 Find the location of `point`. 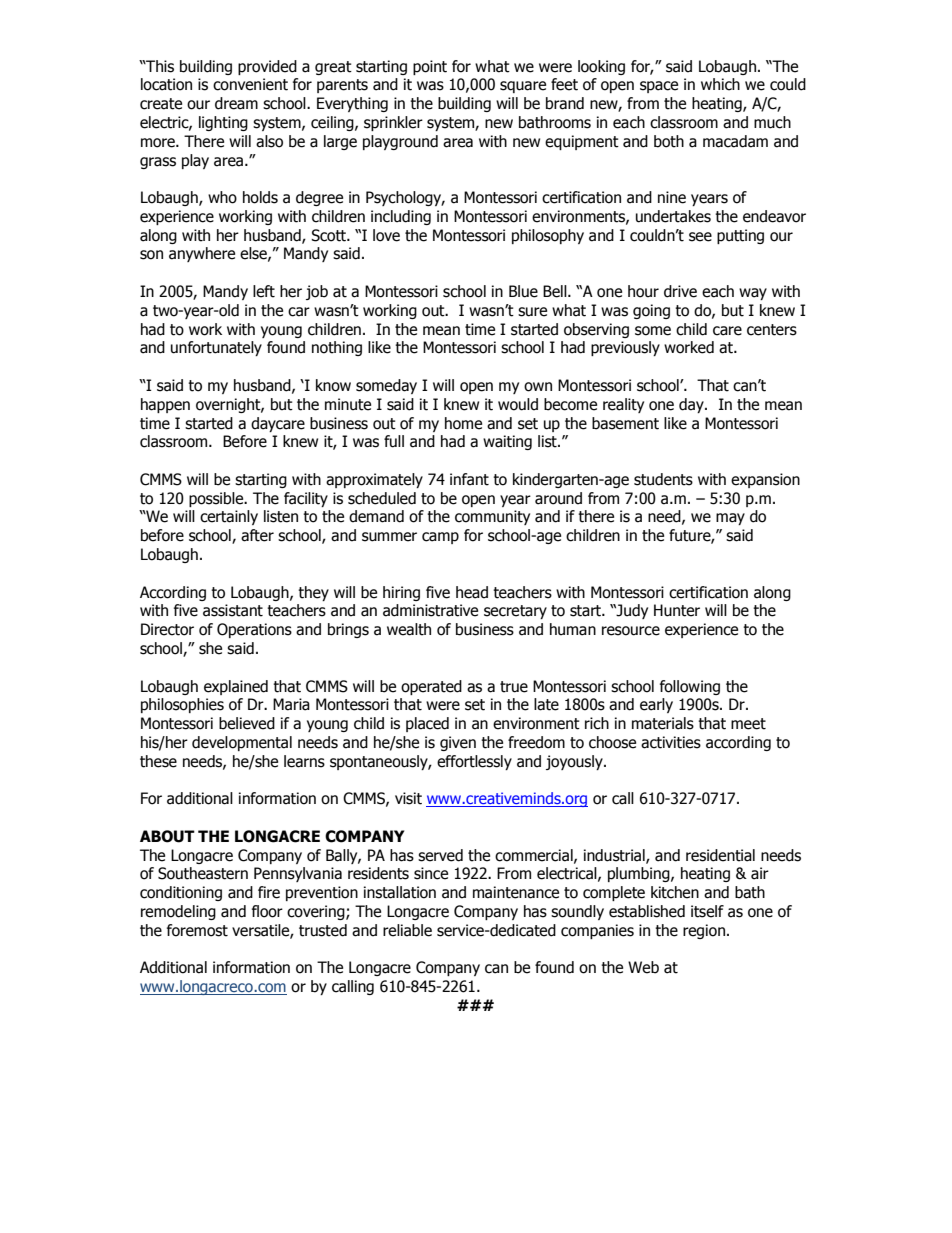

point is located at coordinates (430, 67).
